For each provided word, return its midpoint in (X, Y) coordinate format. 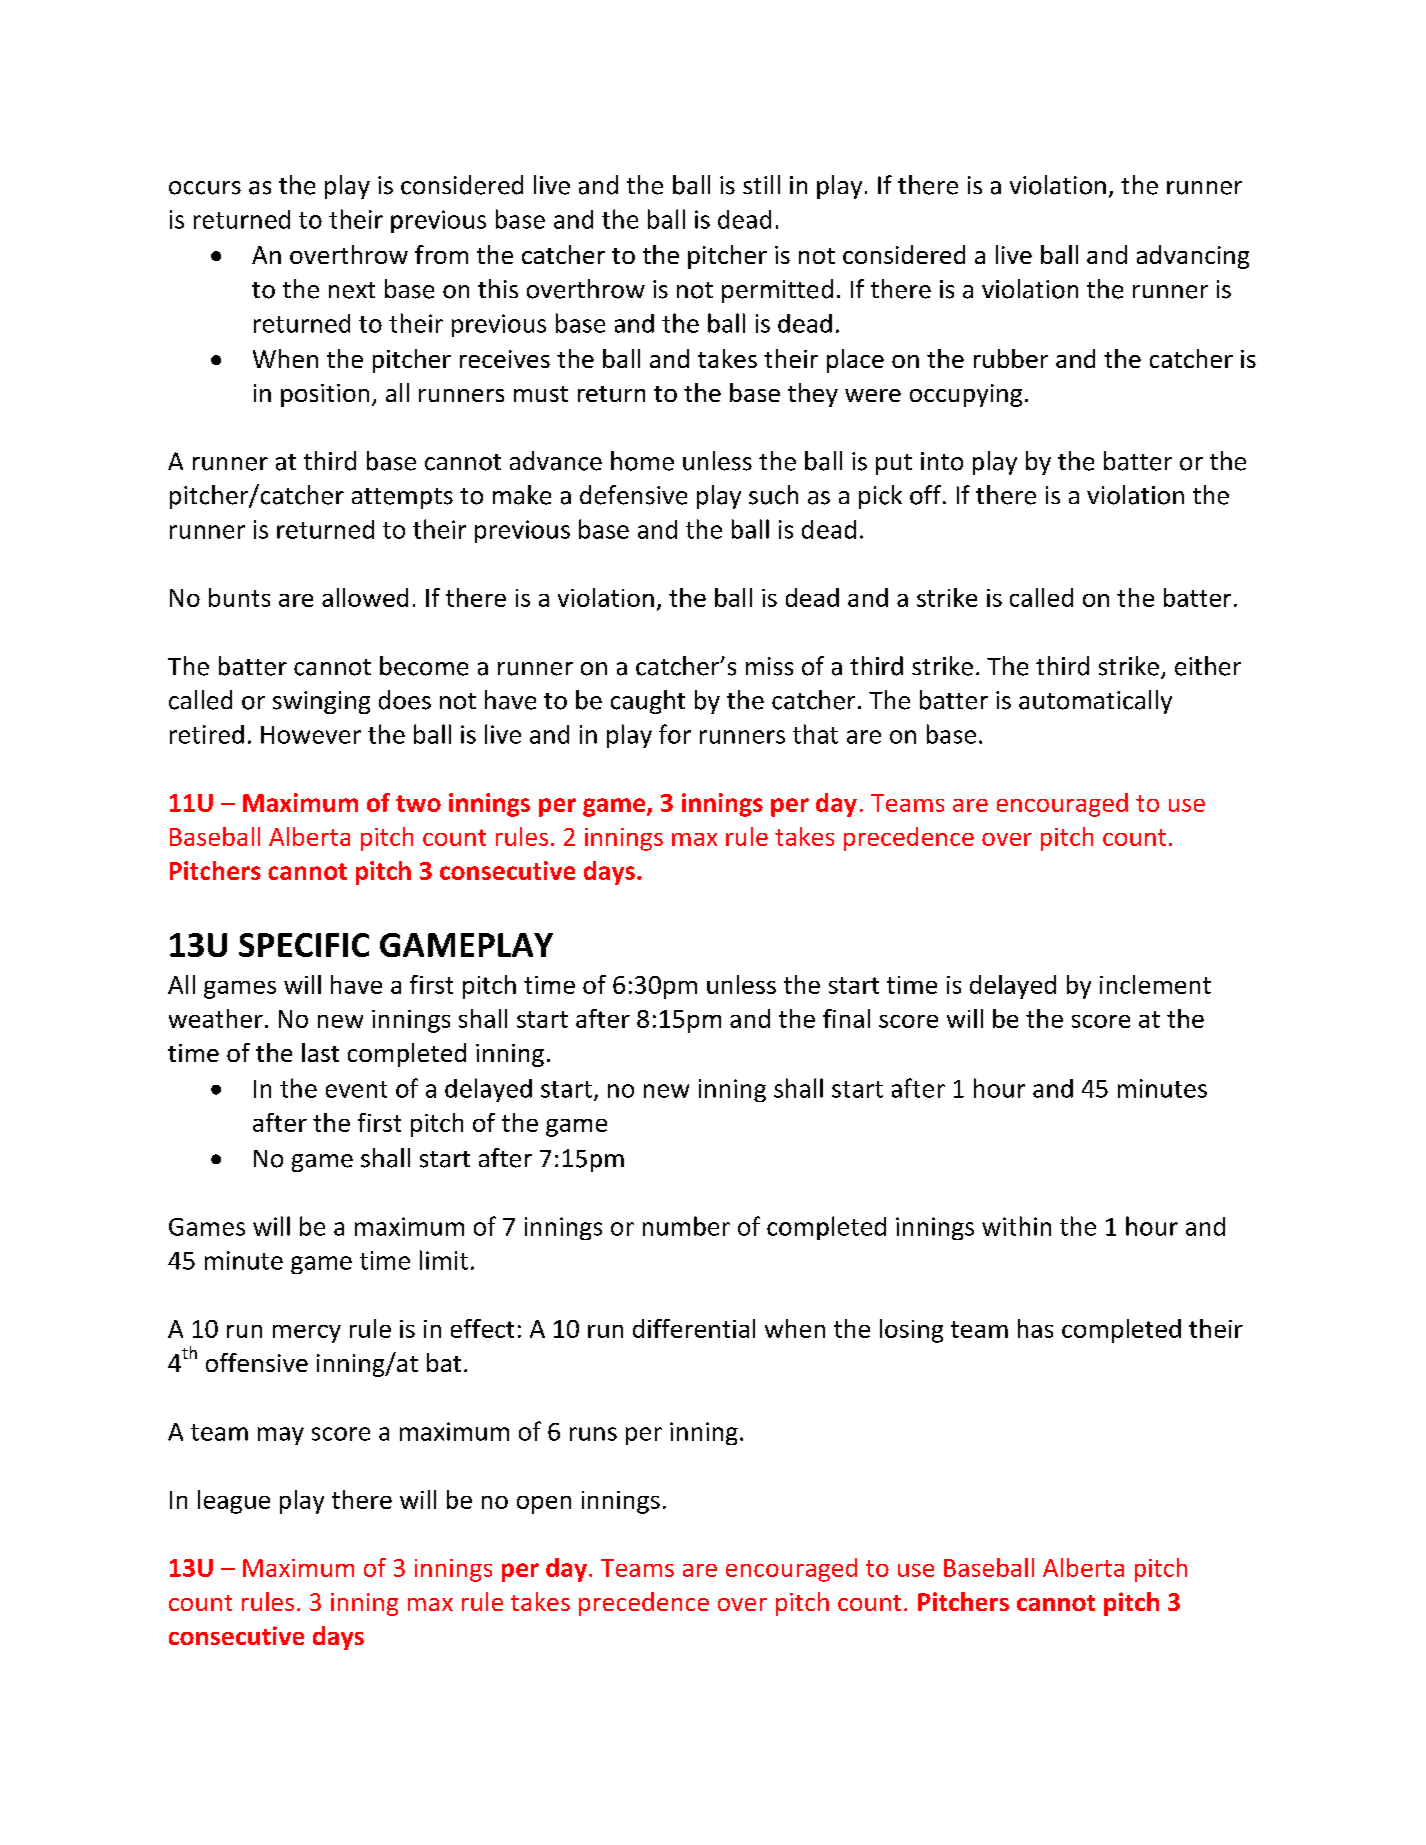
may (281, 1436)
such (773, 495)
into (942, 461)
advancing (1193, 257)
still (761, 184)
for (675, 734)
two (418, 803)
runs (593, 1434)
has (1035, 1328)
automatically (1095, 702)
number (686, 1226)
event (356, 1089)
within (1016, 1226)
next (352, 290)
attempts (402, 498)
